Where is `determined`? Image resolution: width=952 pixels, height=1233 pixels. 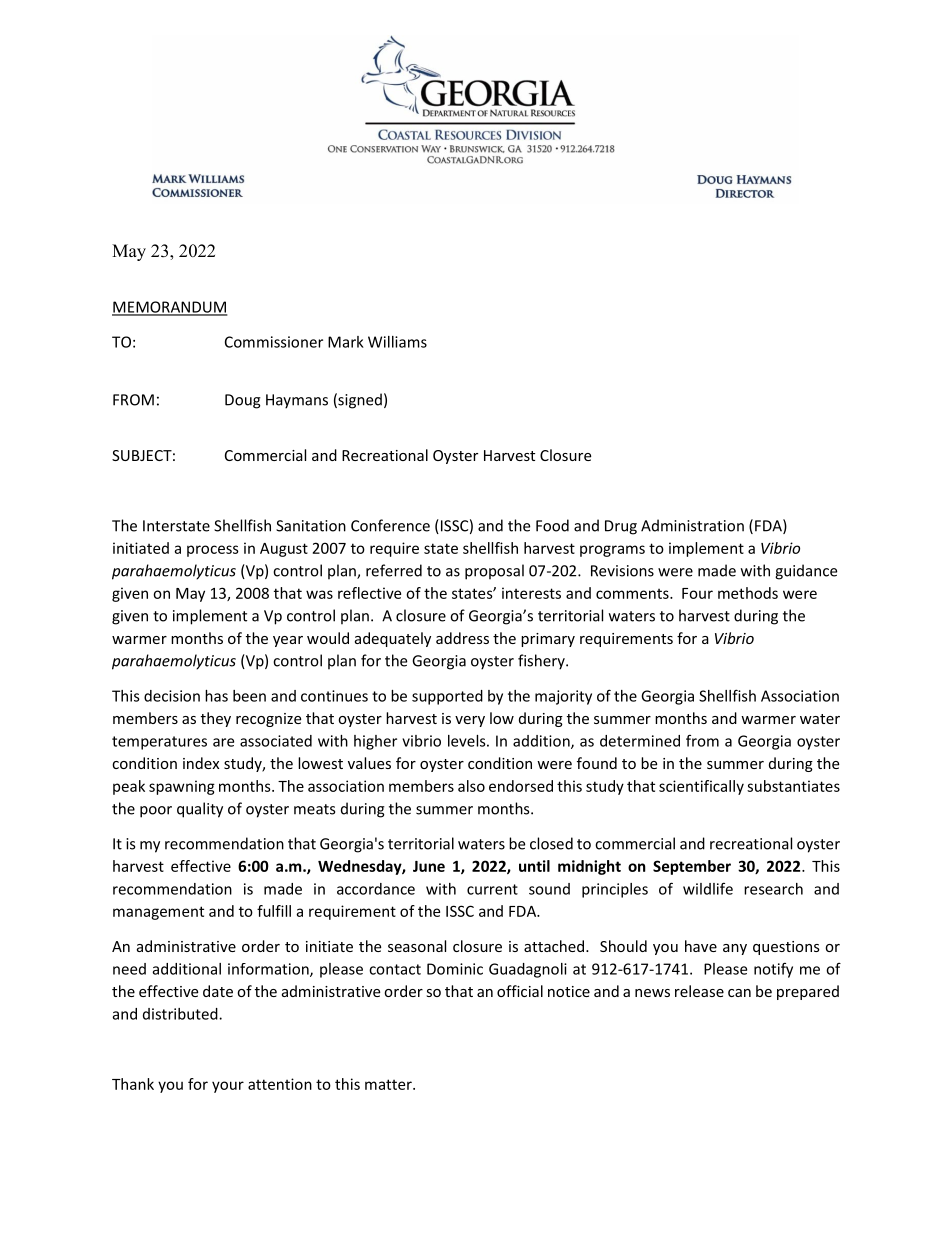
determined is located at coordinates (640, 741).
